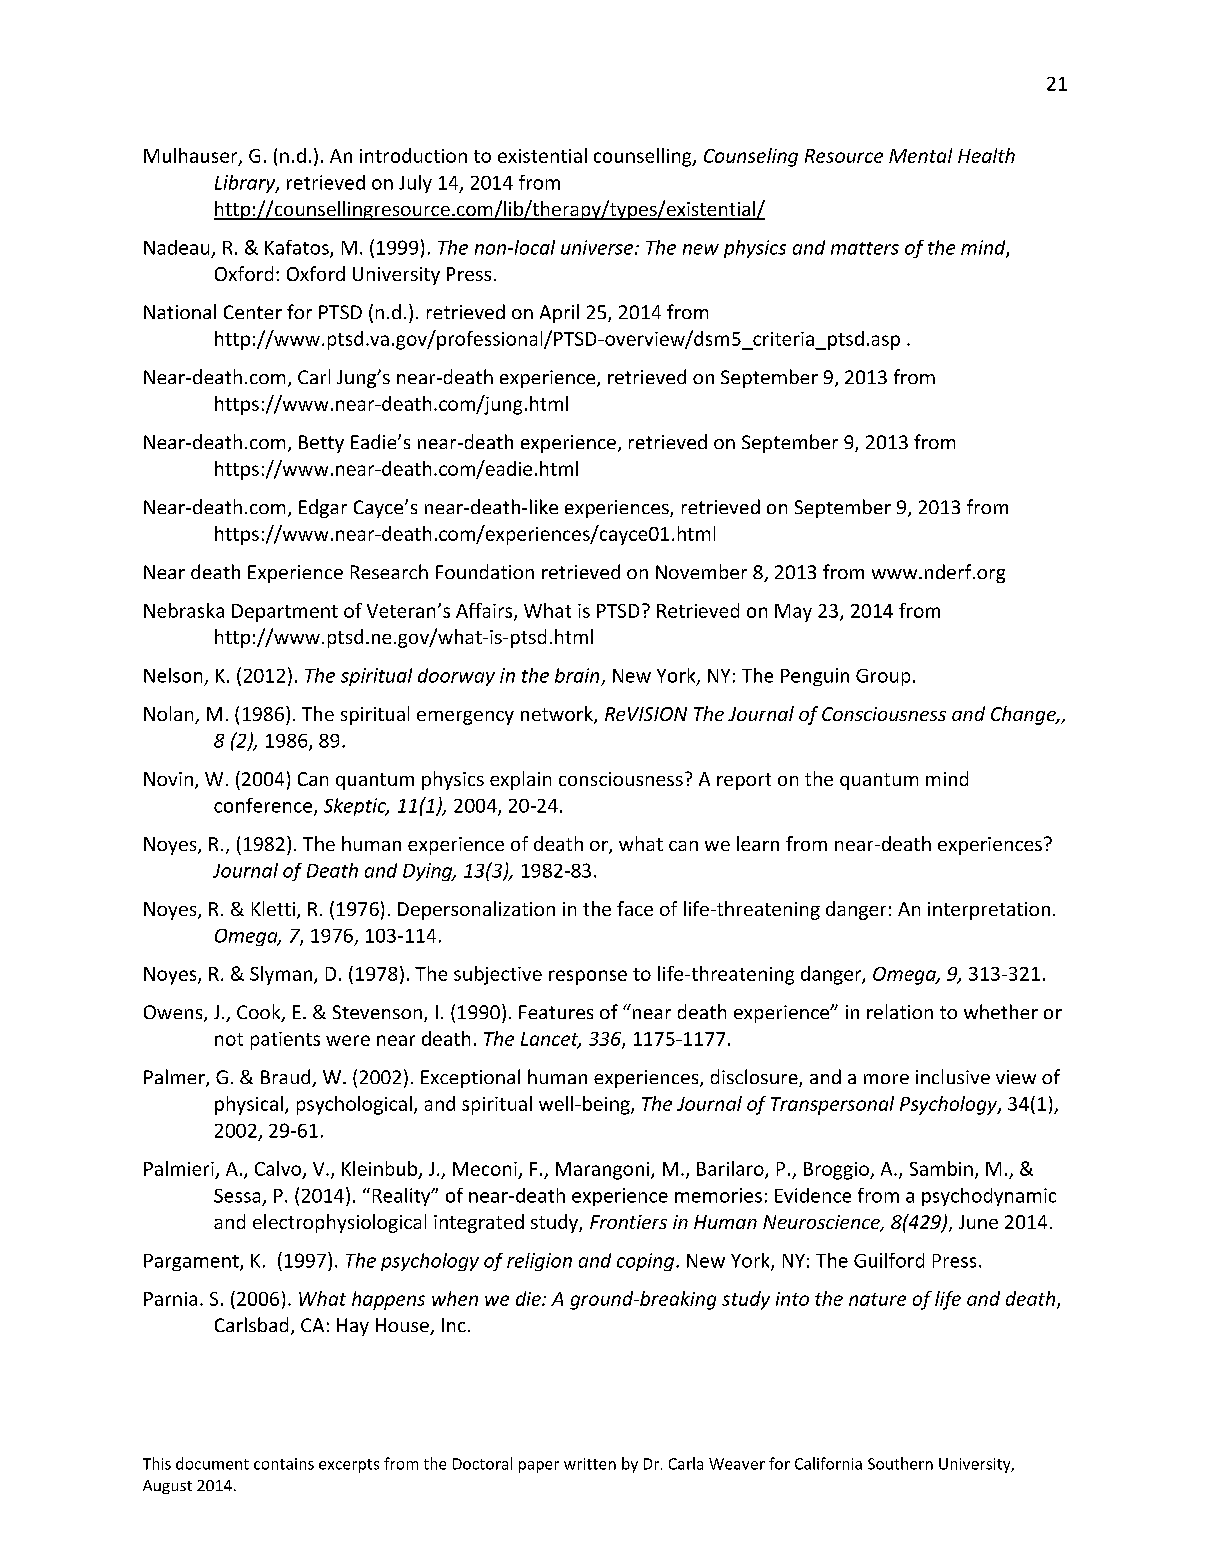  What do you see at coordinates (920, 155) in the screenshot?
I see `Mental` at bounding box center [920, 155].
